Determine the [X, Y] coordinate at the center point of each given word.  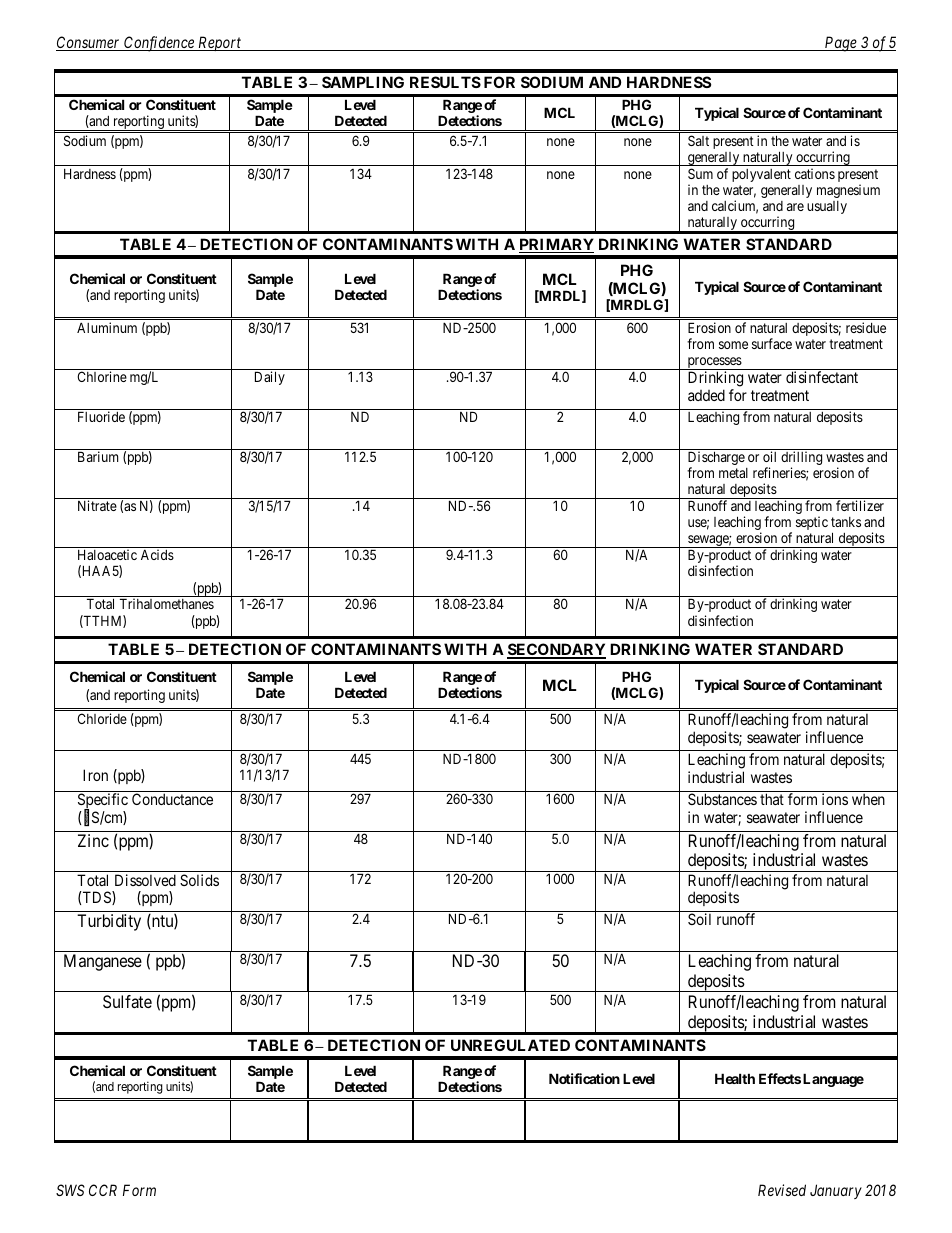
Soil [699, 919]
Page [840, 44]
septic [812, 523]
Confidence [159, 44]
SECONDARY [556, 650]
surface [772, 343]
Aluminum [107, 327]
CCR [103, 1190]
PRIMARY [556, 245]
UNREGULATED [510, 1045]
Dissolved [145, 880]
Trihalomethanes [167, 603]
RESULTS [445, 82]
